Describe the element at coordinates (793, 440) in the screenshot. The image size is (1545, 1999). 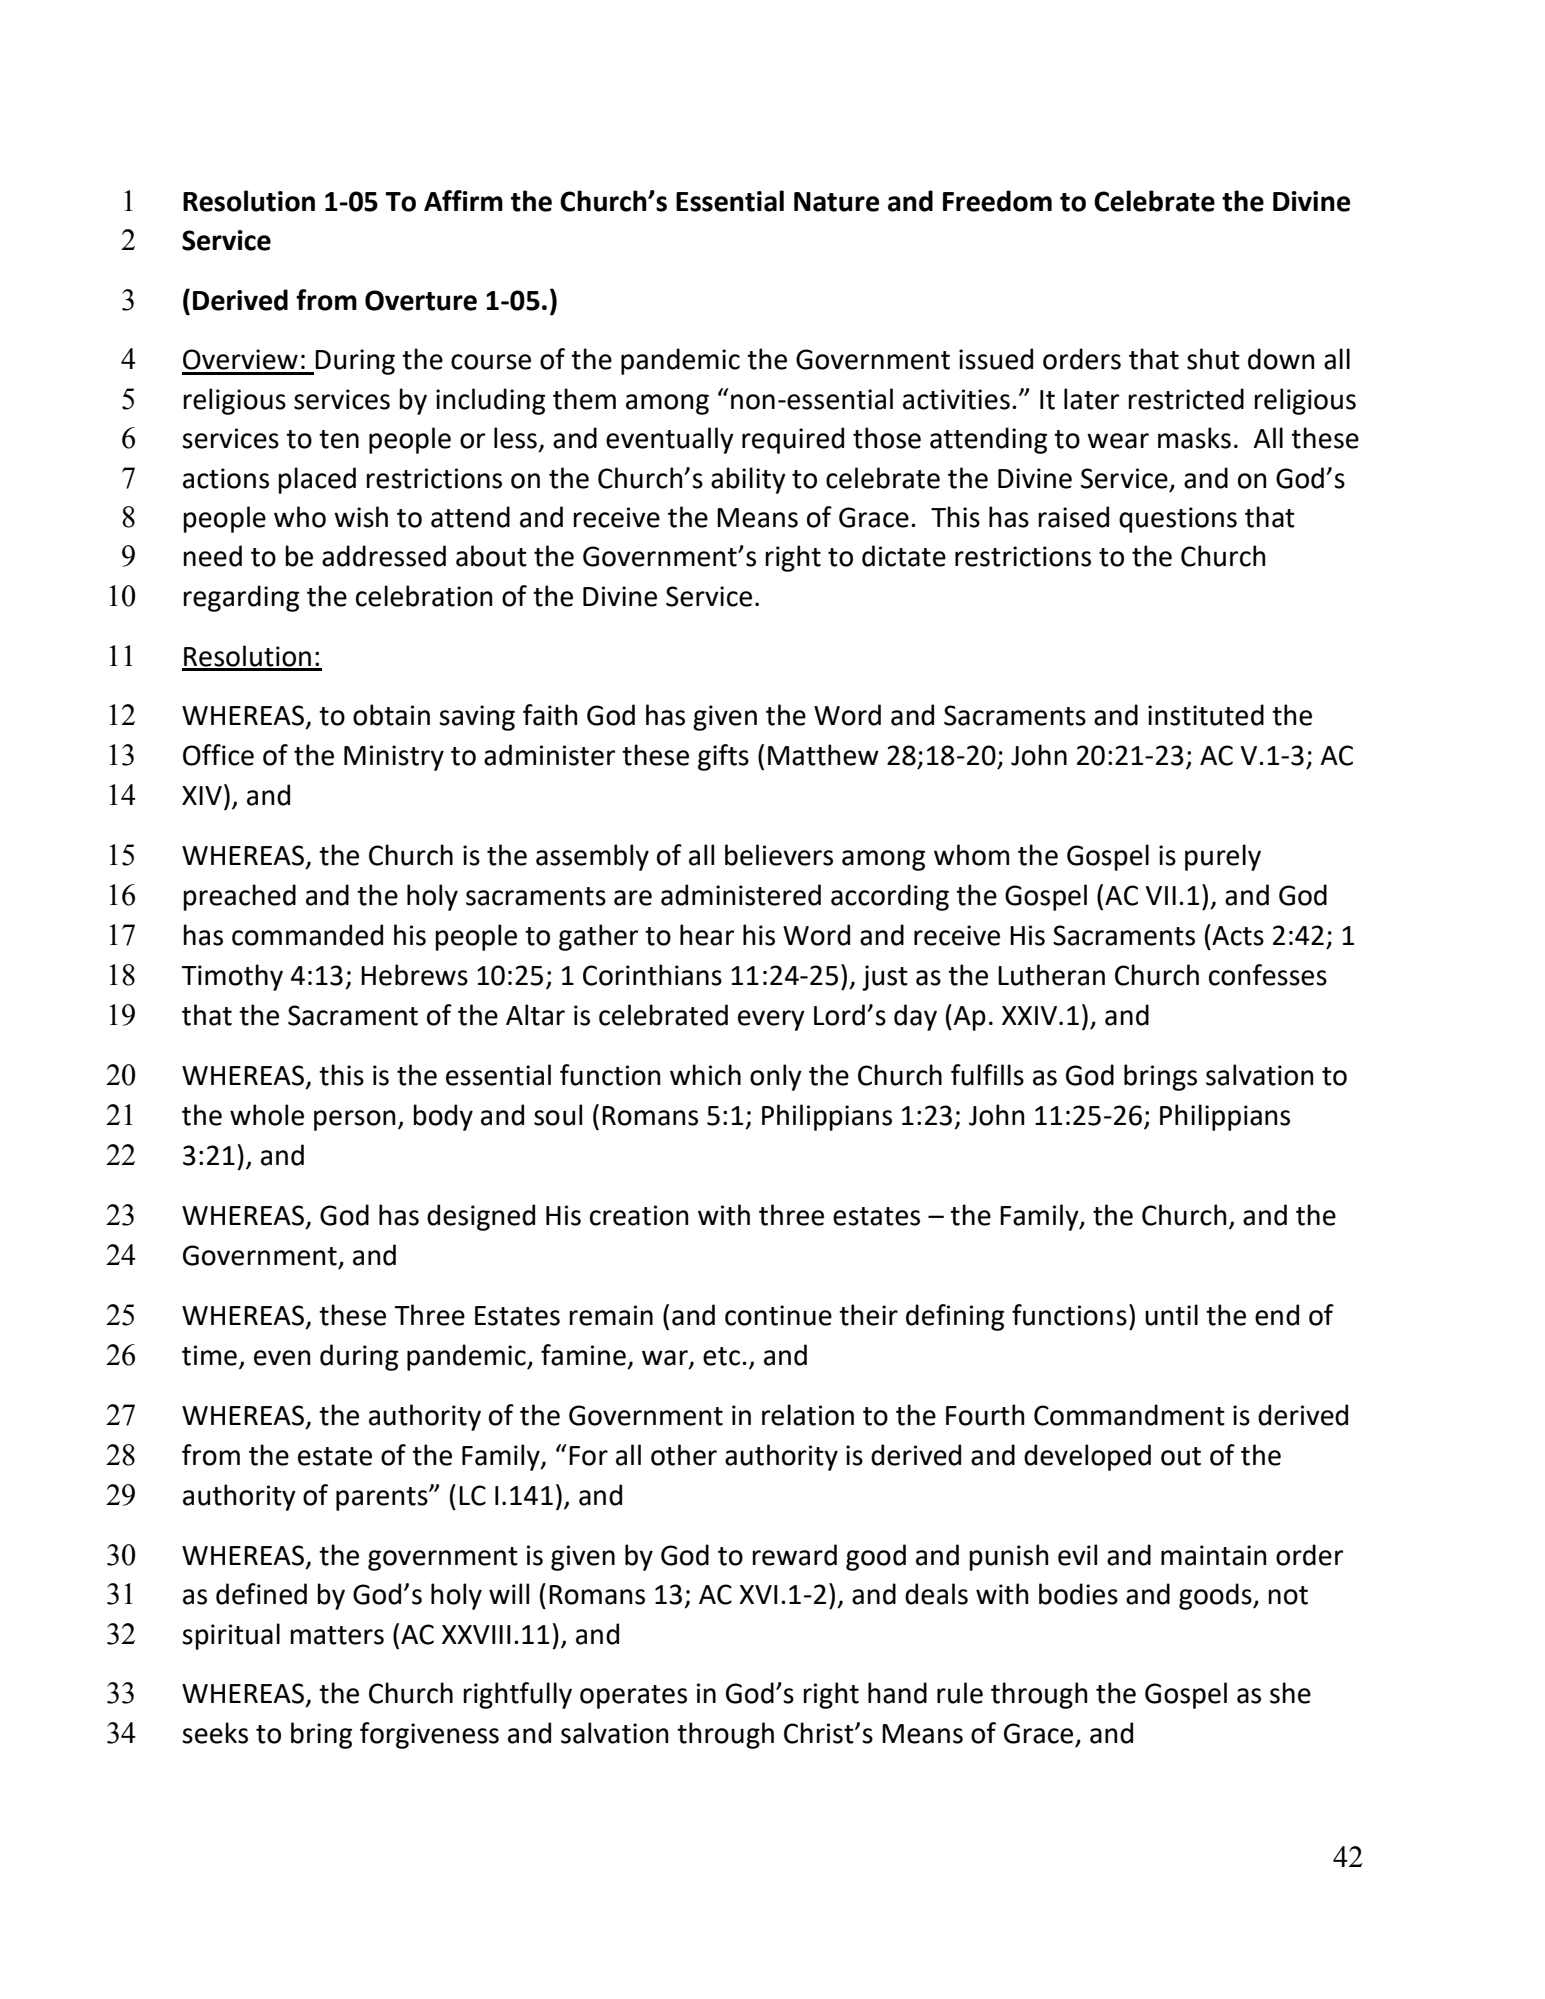
I see `required` at that location.
